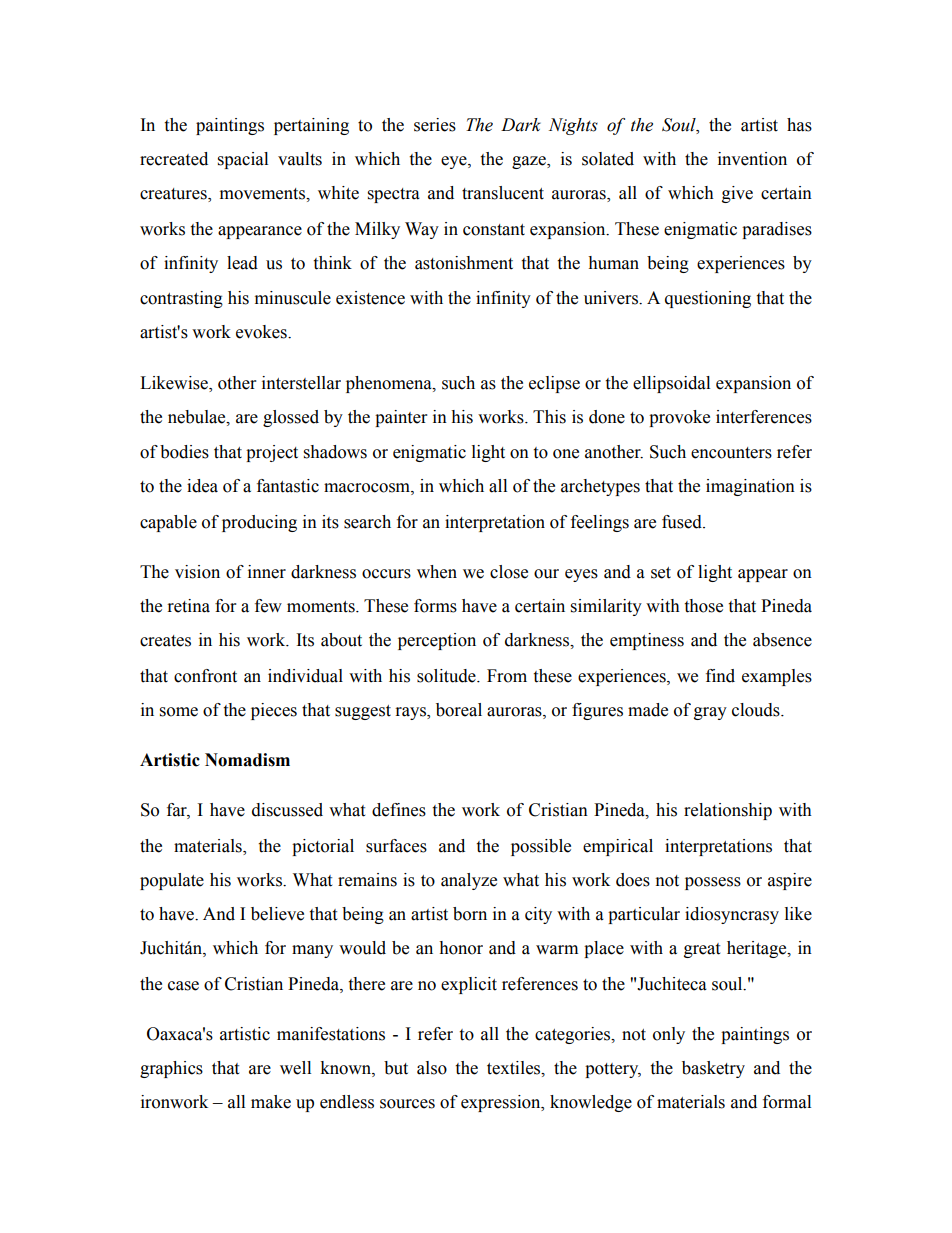 This image has width=952, height=1233. What do you see at coordinates (549, 417) in the image?
I see `This` at bounding box center [549, 417].
